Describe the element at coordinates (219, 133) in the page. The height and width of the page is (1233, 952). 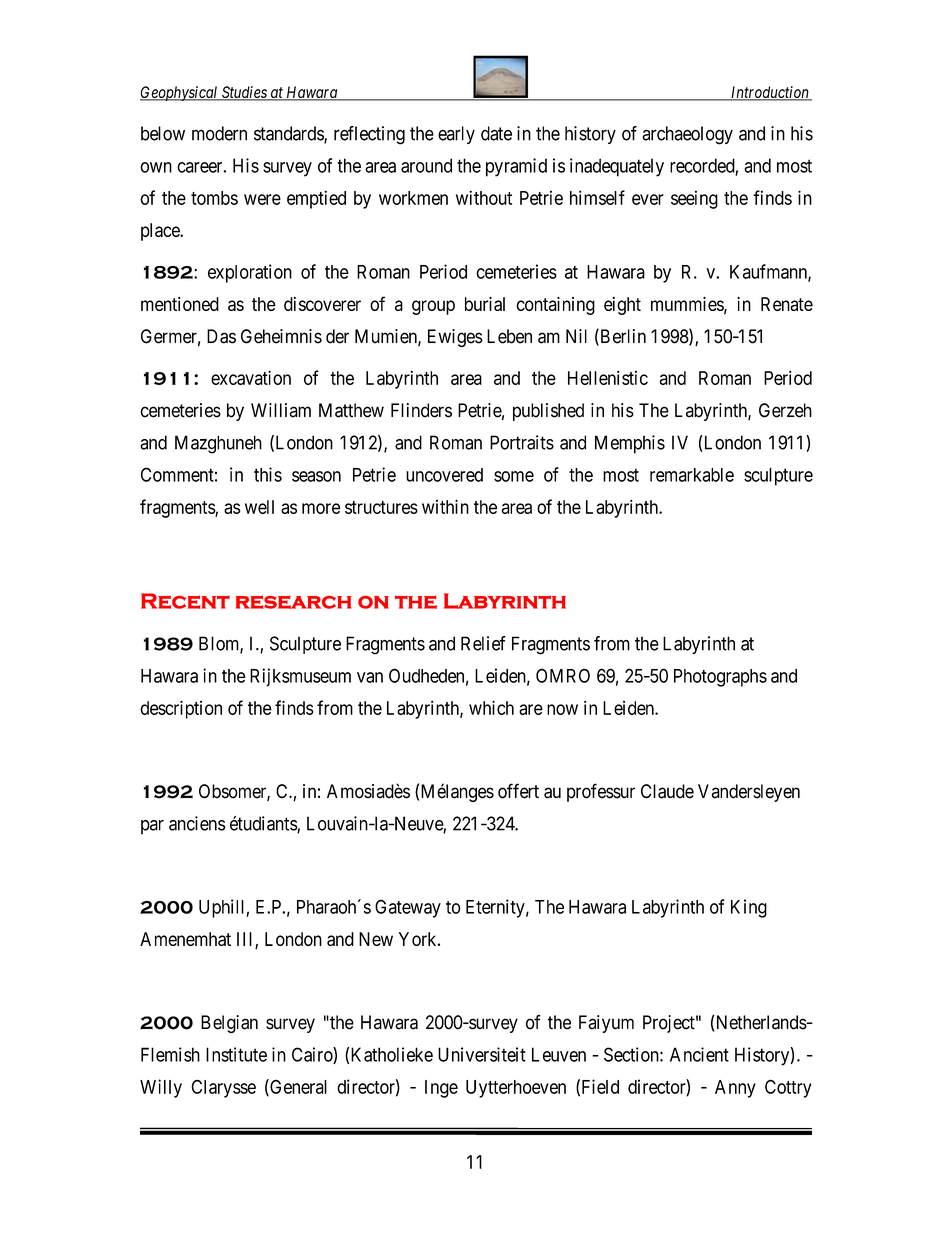
I see `modern` at that location.
